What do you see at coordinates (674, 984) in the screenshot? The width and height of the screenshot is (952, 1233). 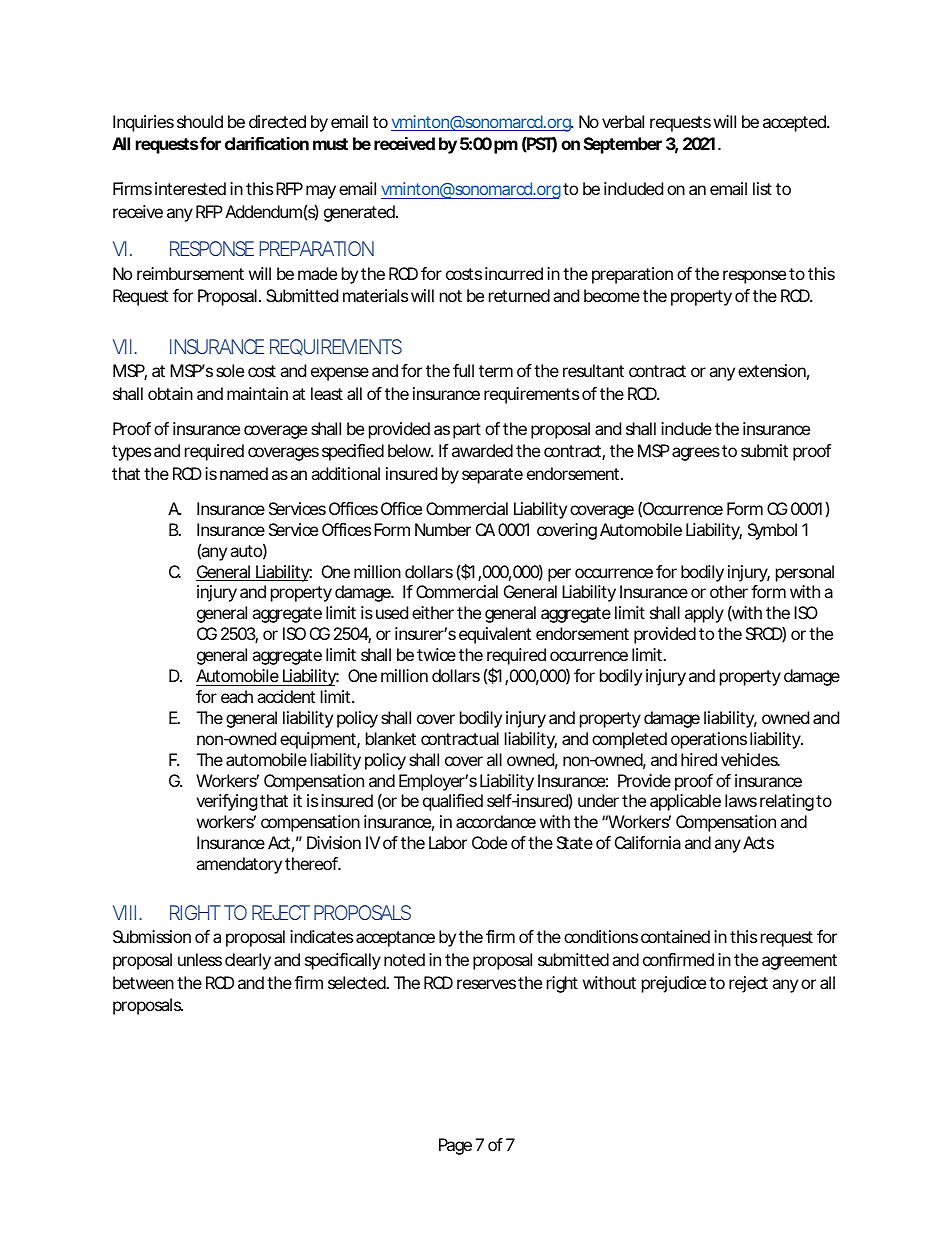 I see `prejudice` at bounding box center [674, 984].
